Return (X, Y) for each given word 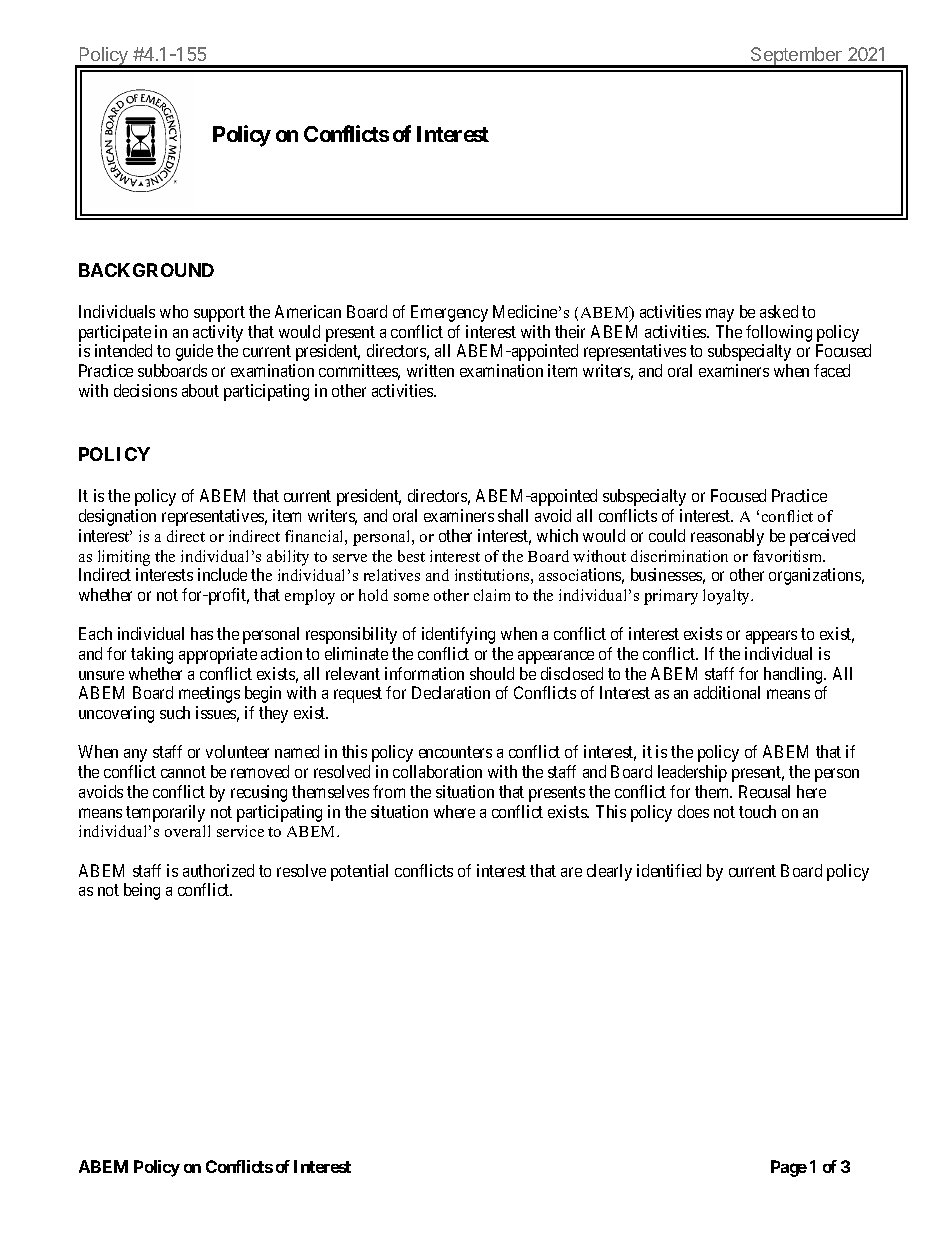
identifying (458, 635)
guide (194, 352)
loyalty (728, 597)
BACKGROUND (146, 270)
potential (359, 872)
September (796, 57)
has (202, 633)
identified (669, 870)
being (142, 891)
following (779, 333)
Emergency (449, 313)
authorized (218, 870)
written (430, 370)
